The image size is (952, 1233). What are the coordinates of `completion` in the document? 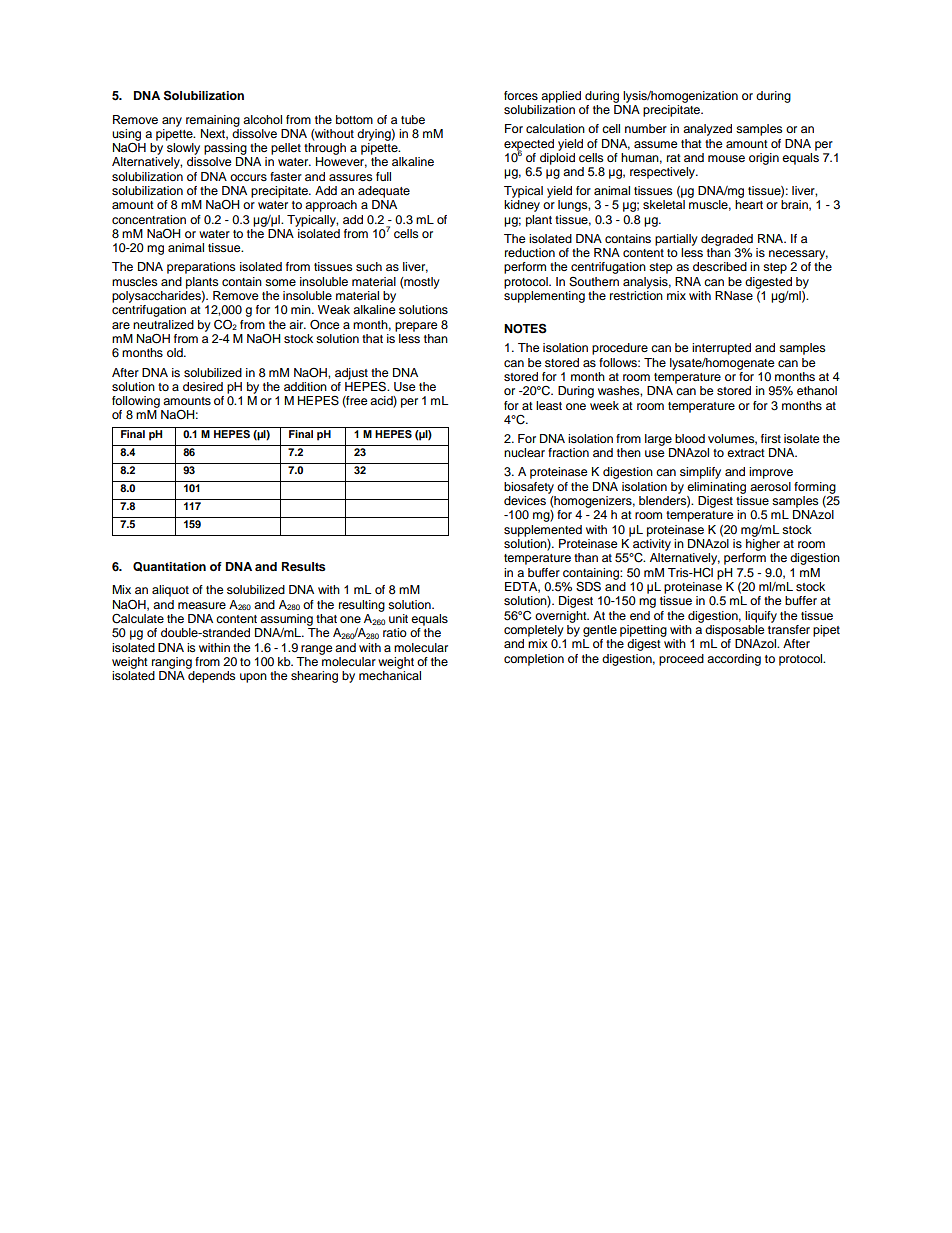 It's located at (534, 660).
